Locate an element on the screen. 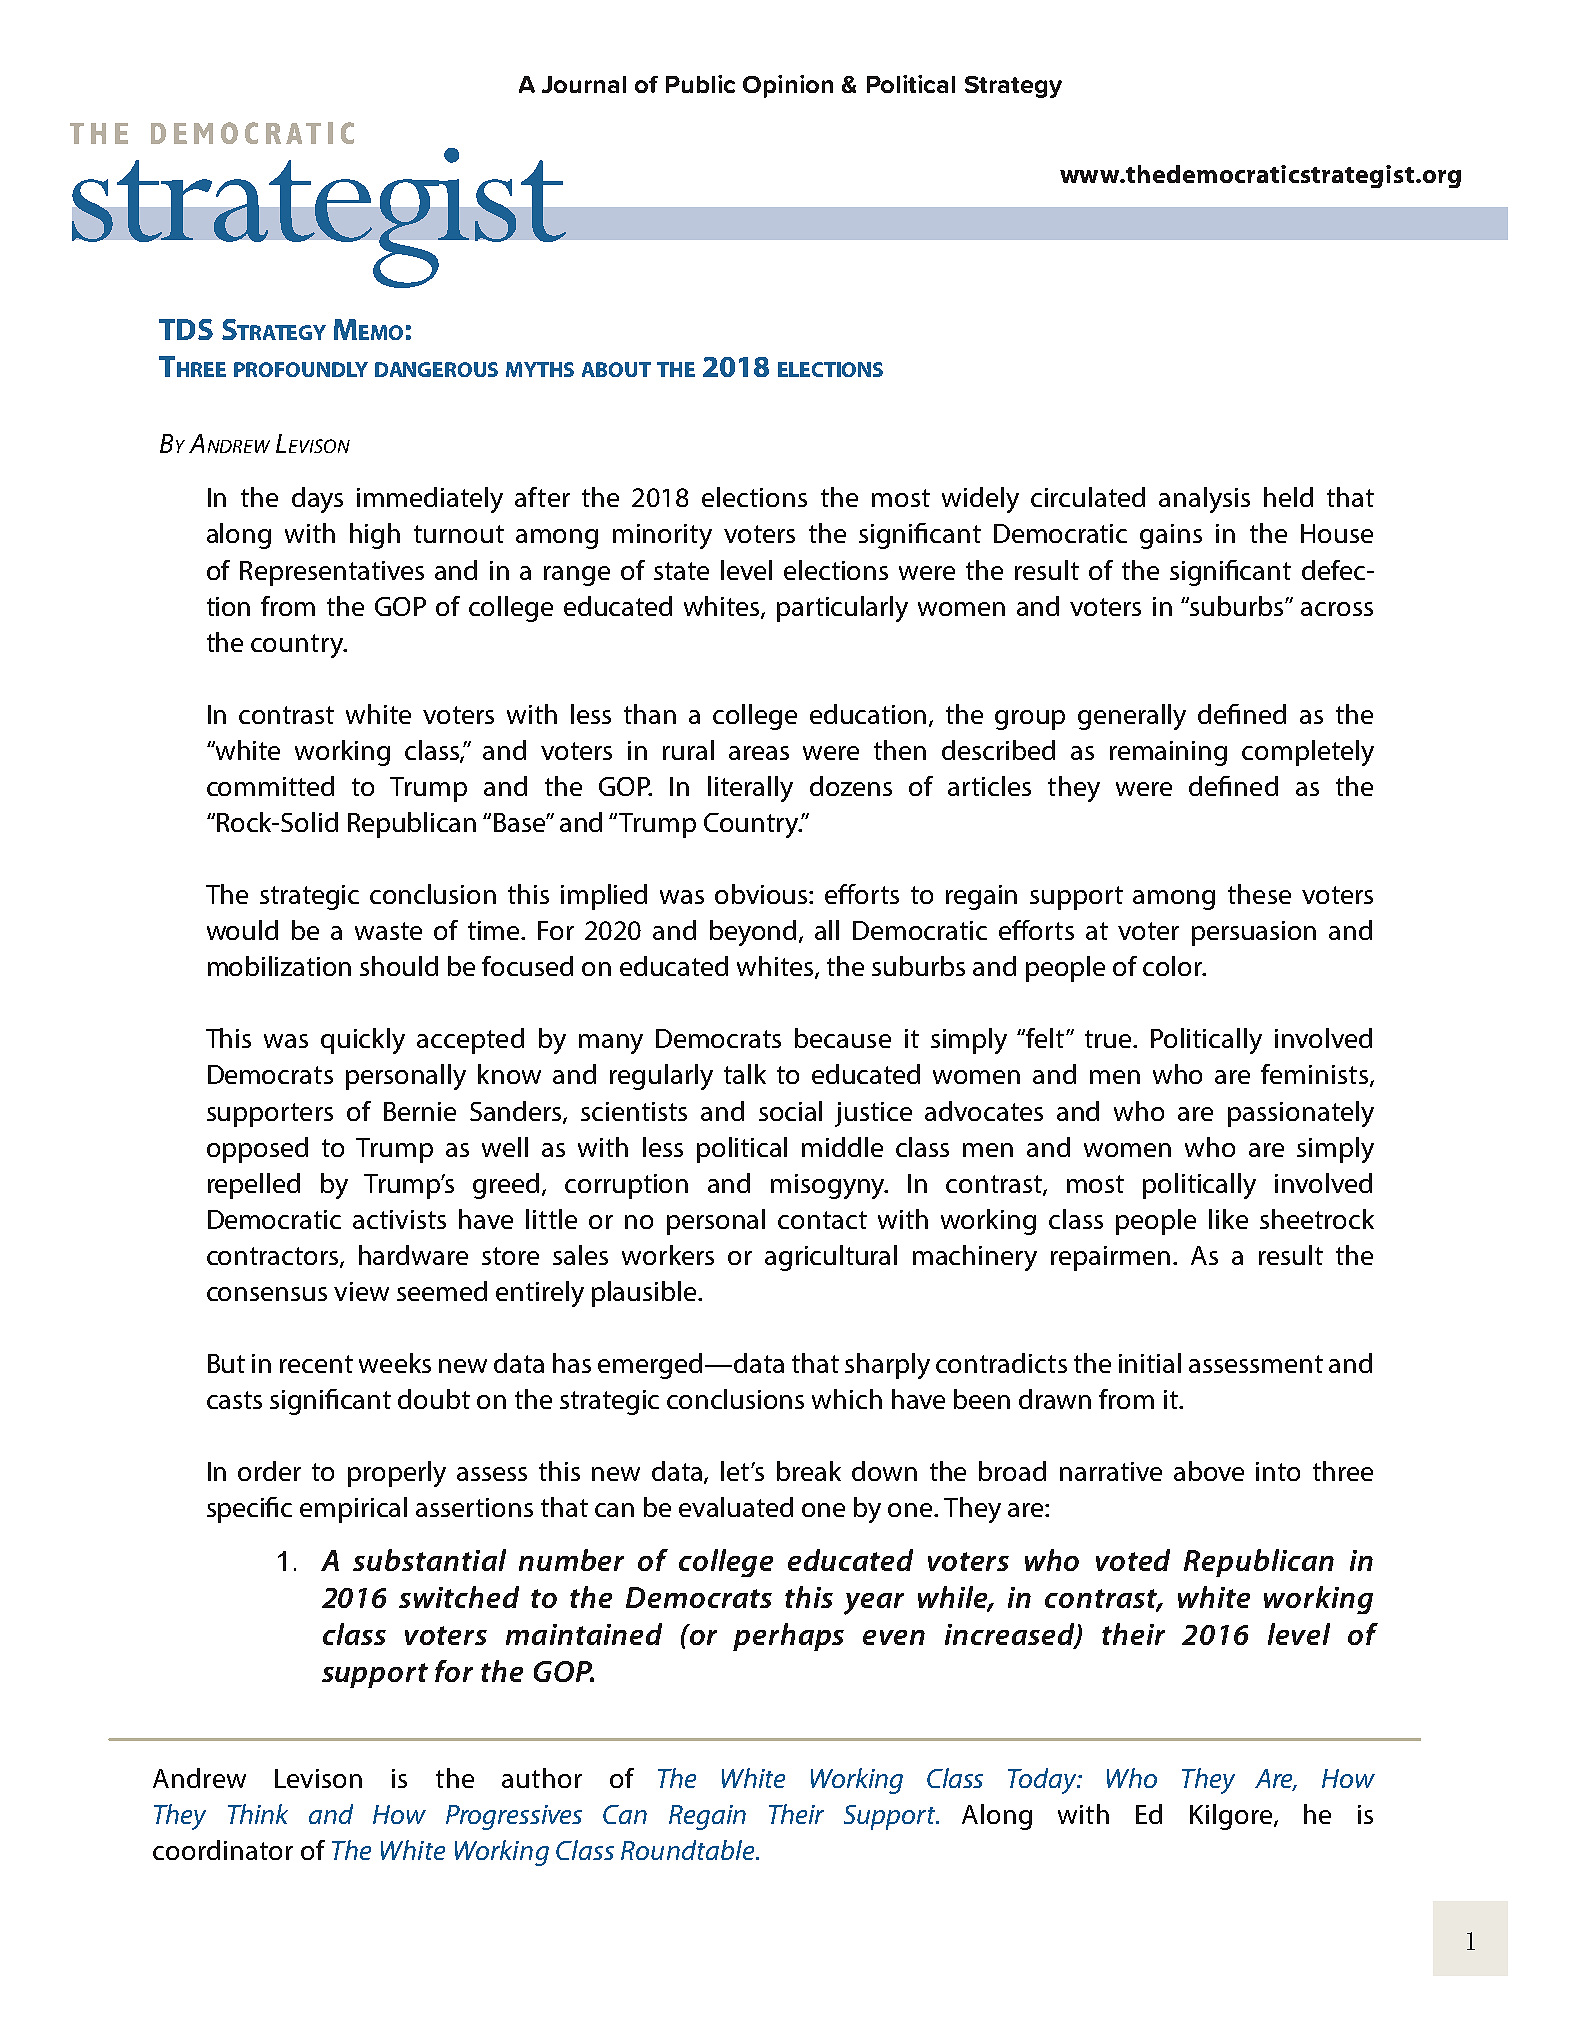 The image size is (1577, 2040). minority is located at coordinates (662, 536).
